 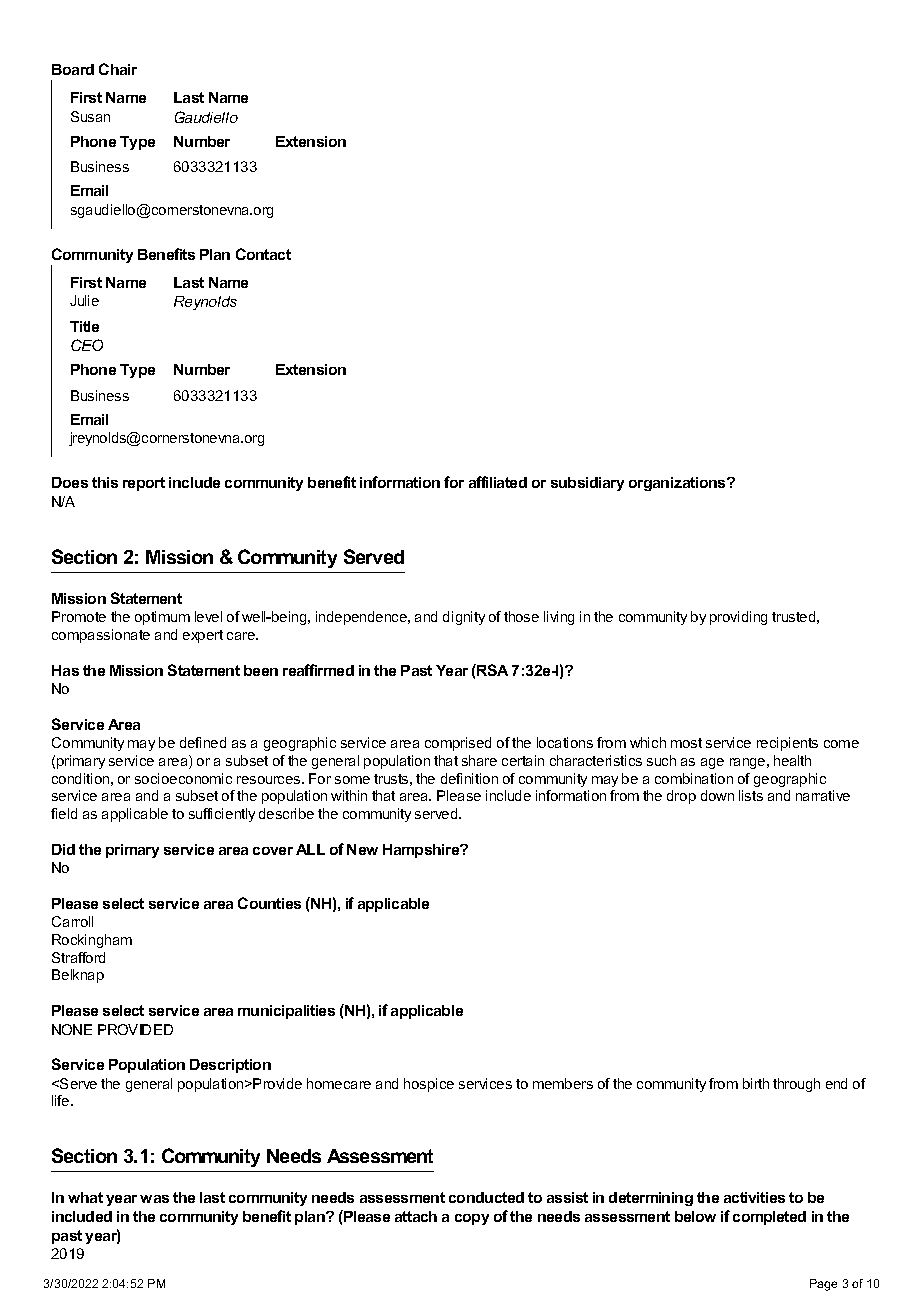 I want to click on Chair, so click(x=118, y=69).
